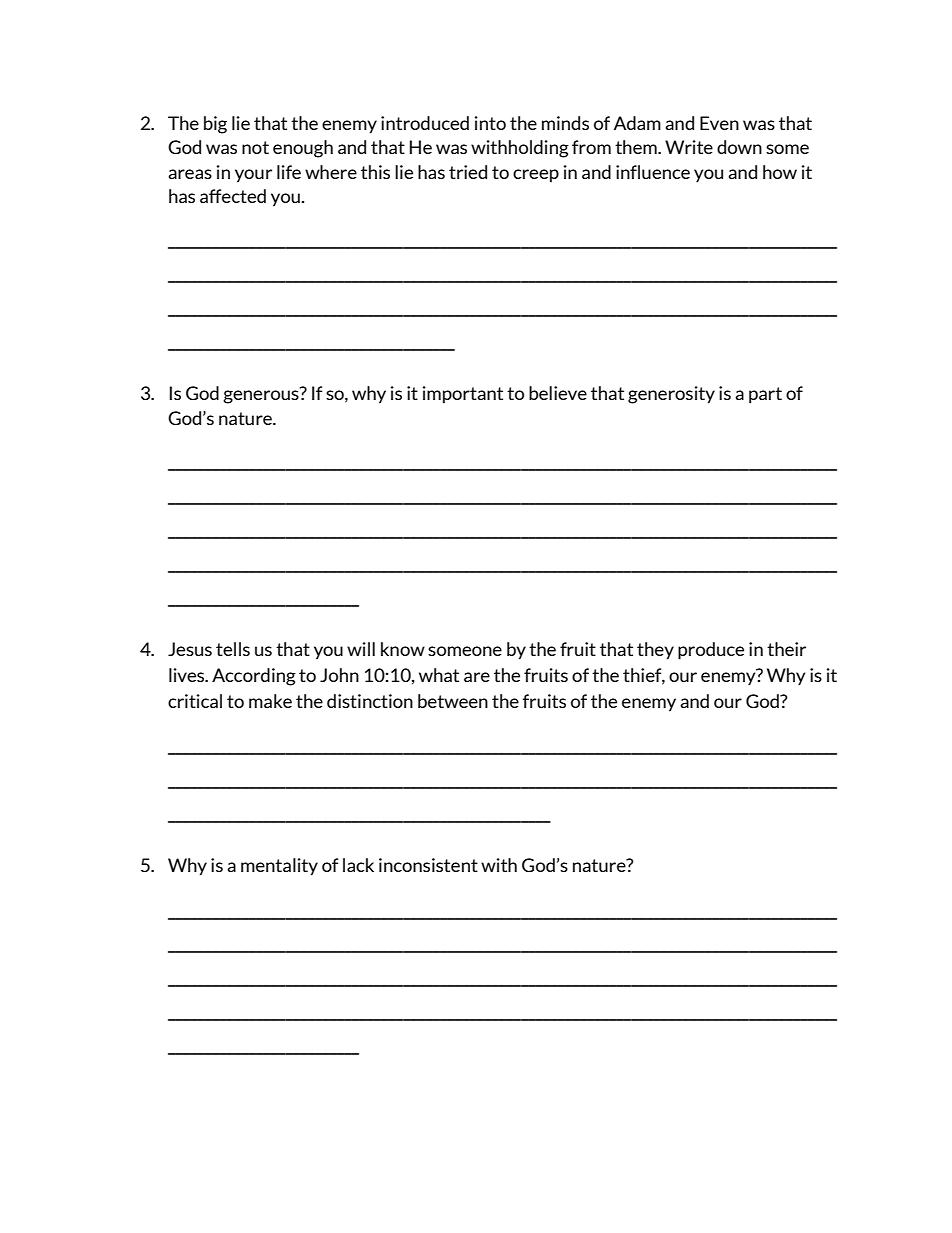 This screenshot has width=952, height=1233. I want to click on into, so click(490, 123).
